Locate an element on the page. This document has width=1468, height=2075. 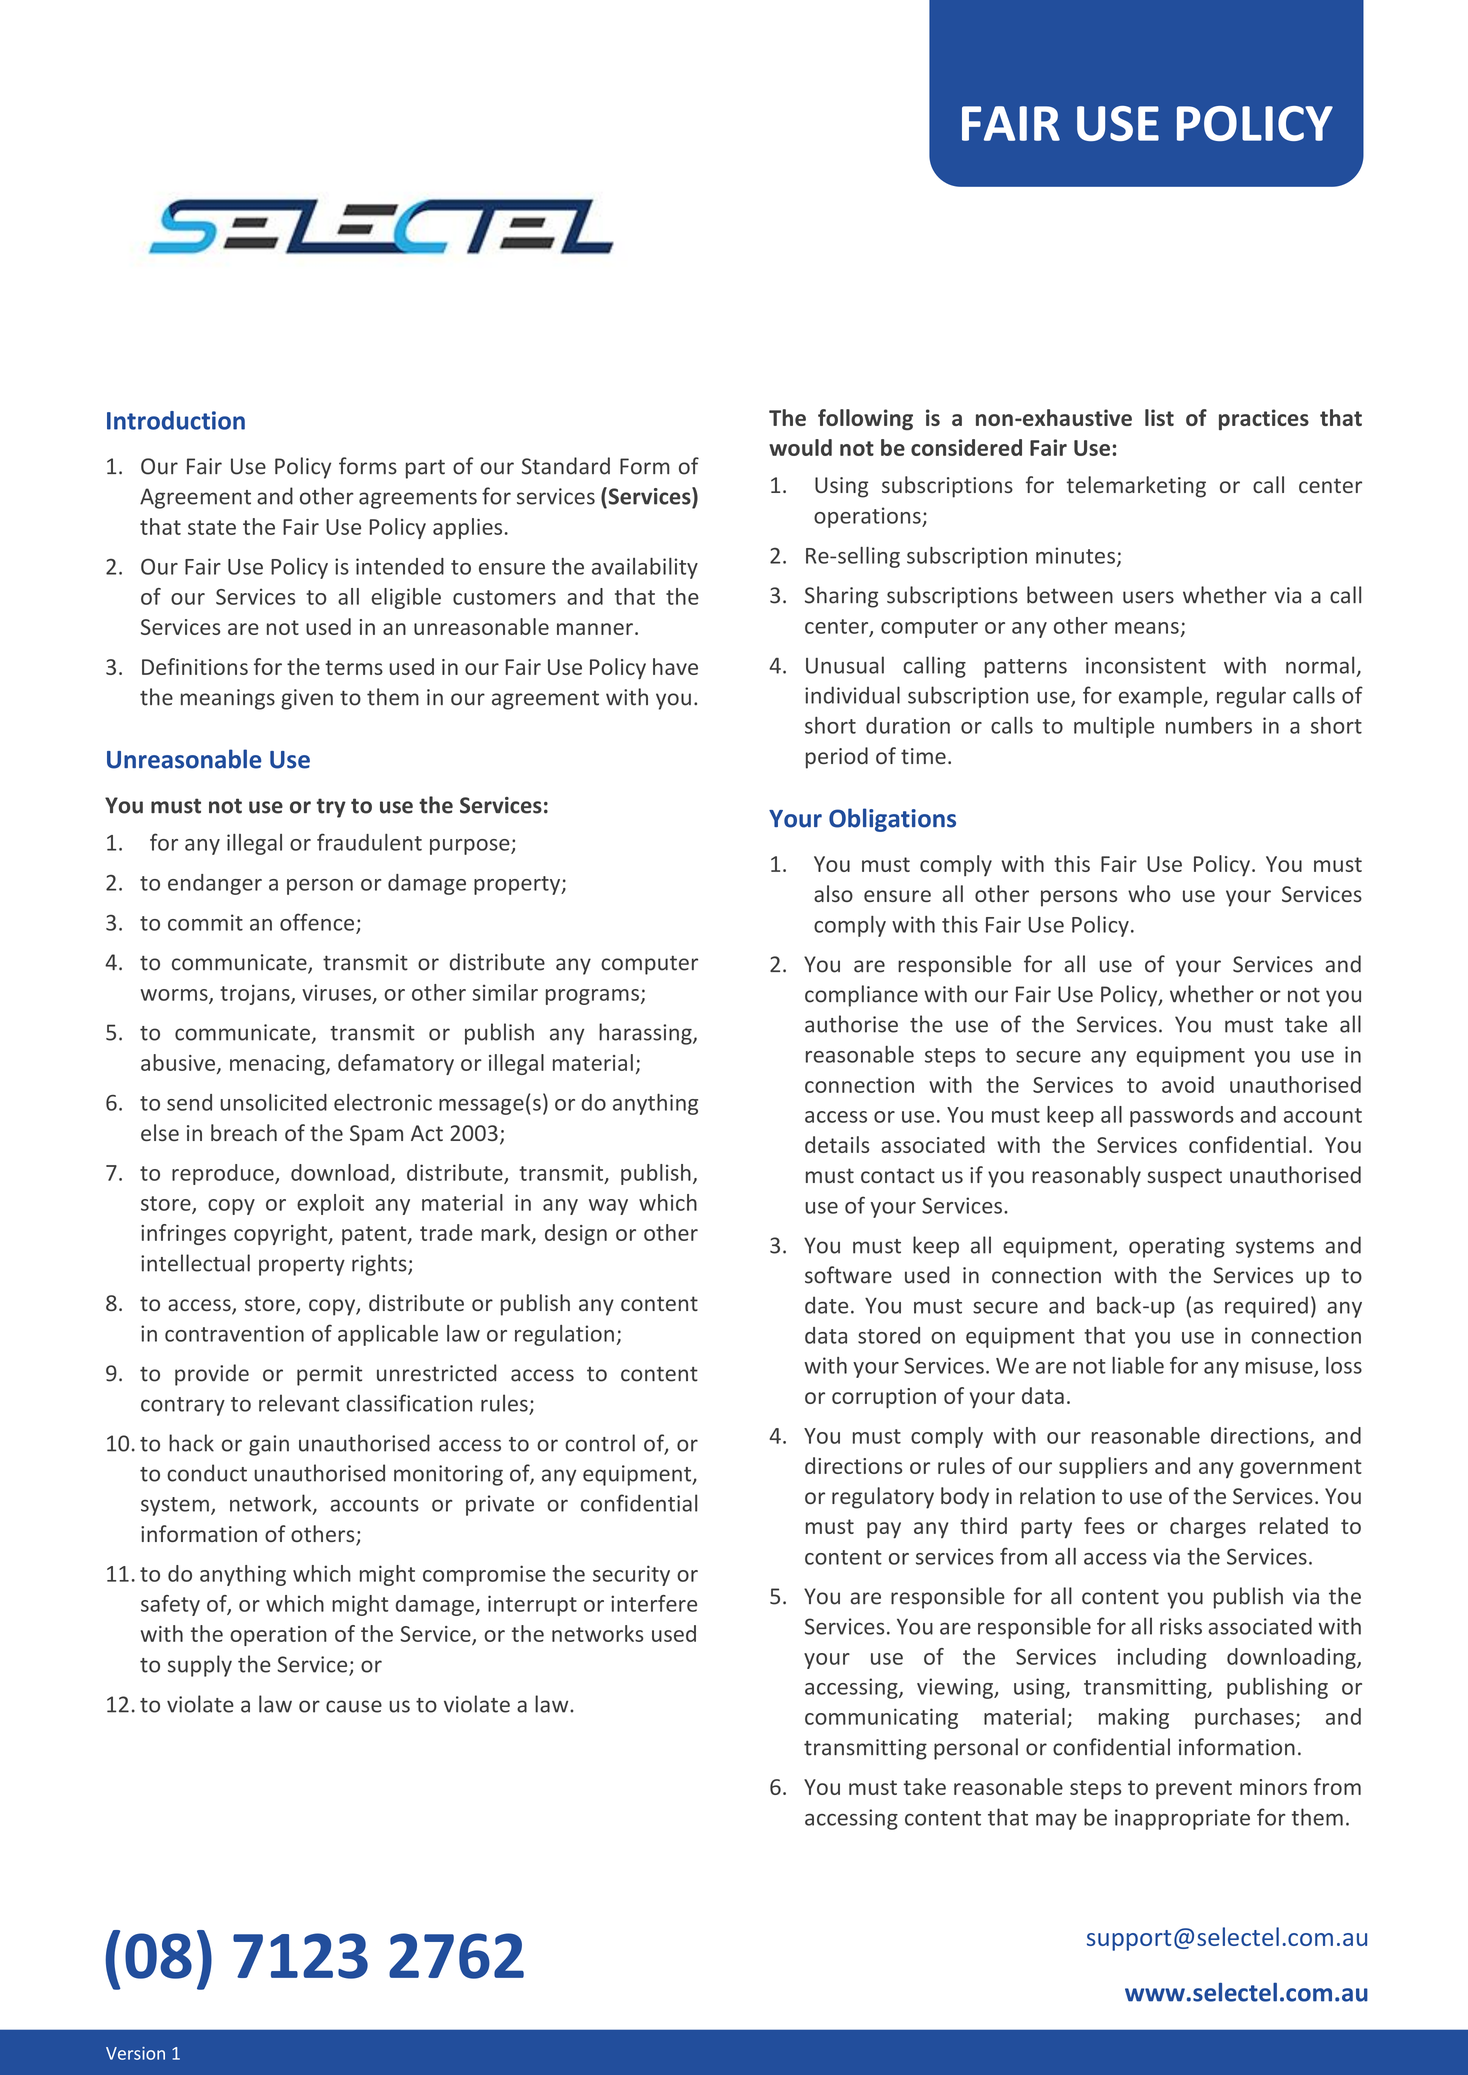
supply is located at coordinates (200, 1666).
